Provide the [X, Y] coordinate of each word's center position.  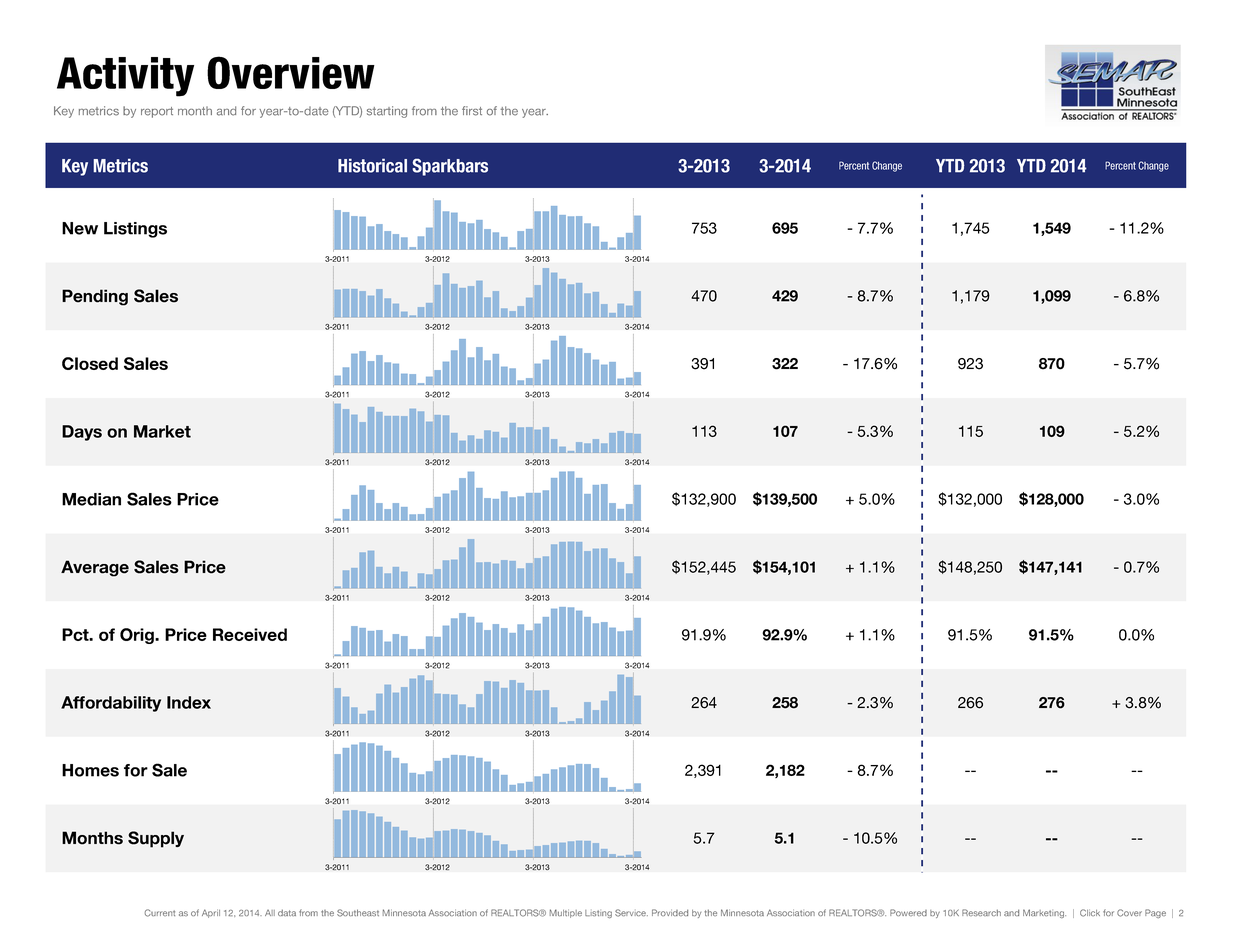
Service [631, 913]
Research [981, 912]
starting [387, 112]
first [472, 111]
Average [95, 568]
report [157, 112]
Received [250, 634]
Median [91, 499]
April [211, 913]
